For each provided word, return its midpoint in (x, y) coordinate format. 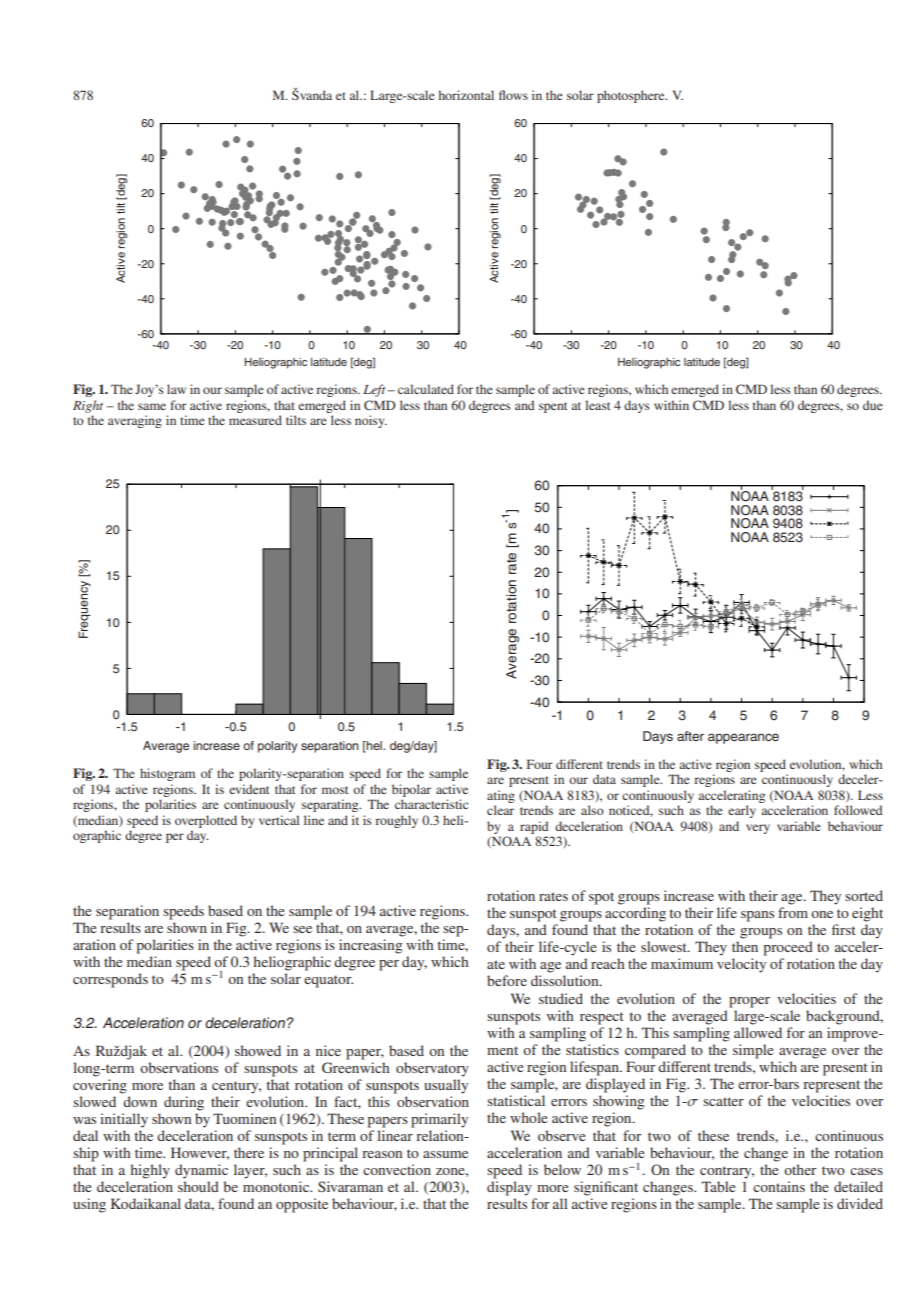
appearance (743, 738)
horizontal (466, 95)
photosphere (632, 96)
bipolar (411, 790)
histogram (167, 774)
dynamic (201, 1171)
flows (513, 95)
